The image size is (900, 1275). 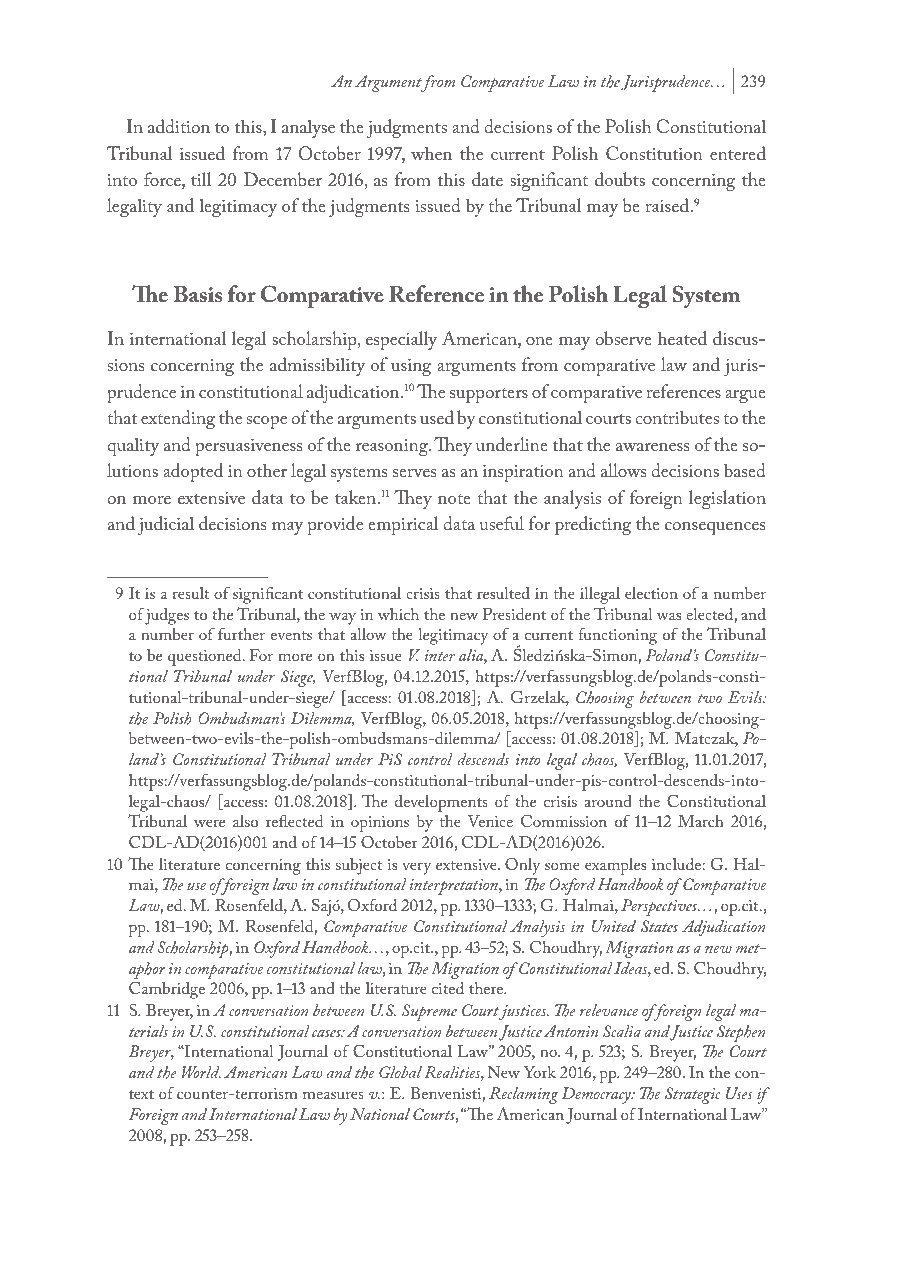 What do you see at coordinates (416, 868) in the screenshot?
I see `very` at bounding box center [416, 868].
